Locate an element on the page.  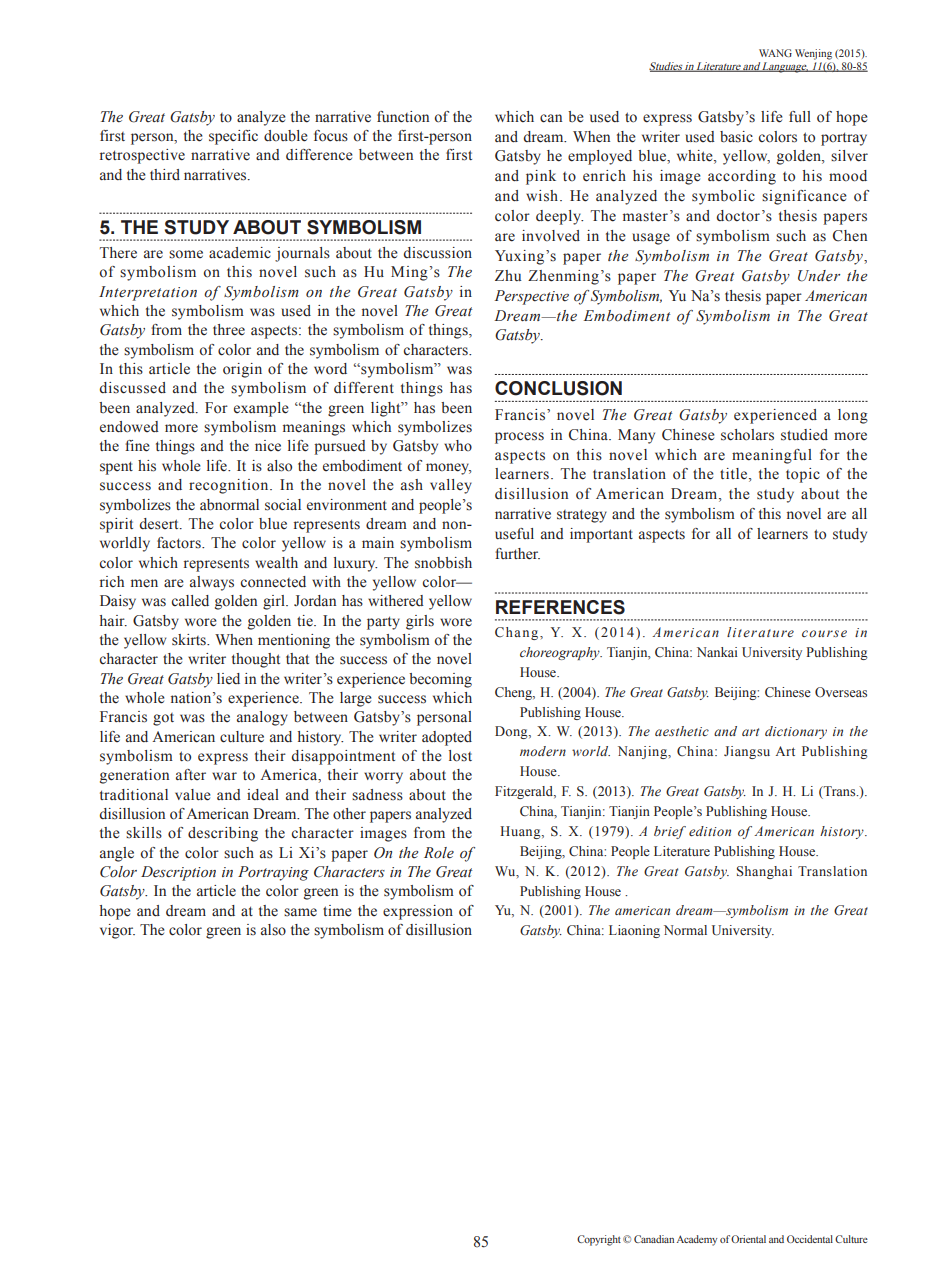
Shanghai is located at coordinates (764, 872).
